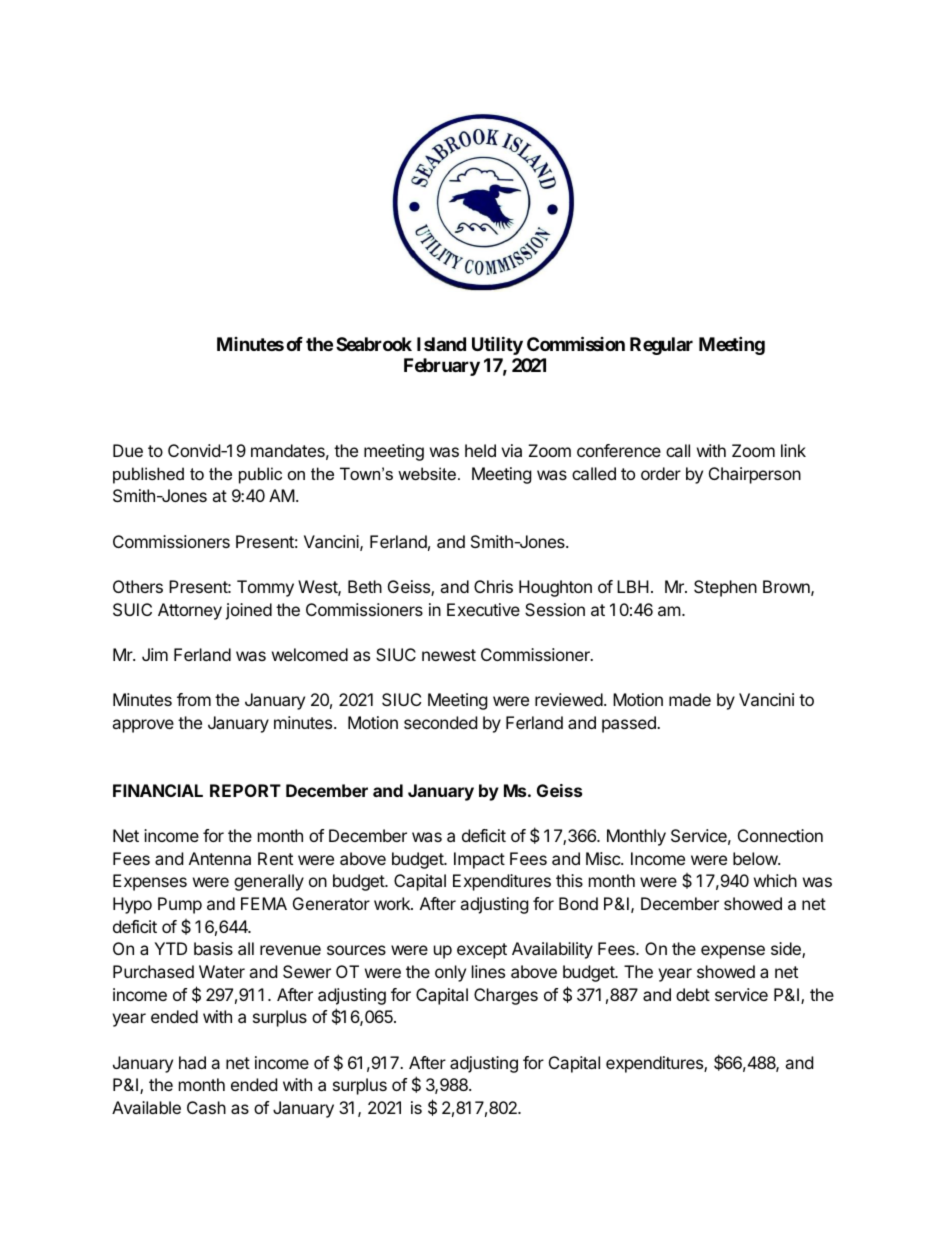 The image size is (952, 1233). Describe the element at coordinates (128, 450) in the screenshot. I see `Due` at that location.
